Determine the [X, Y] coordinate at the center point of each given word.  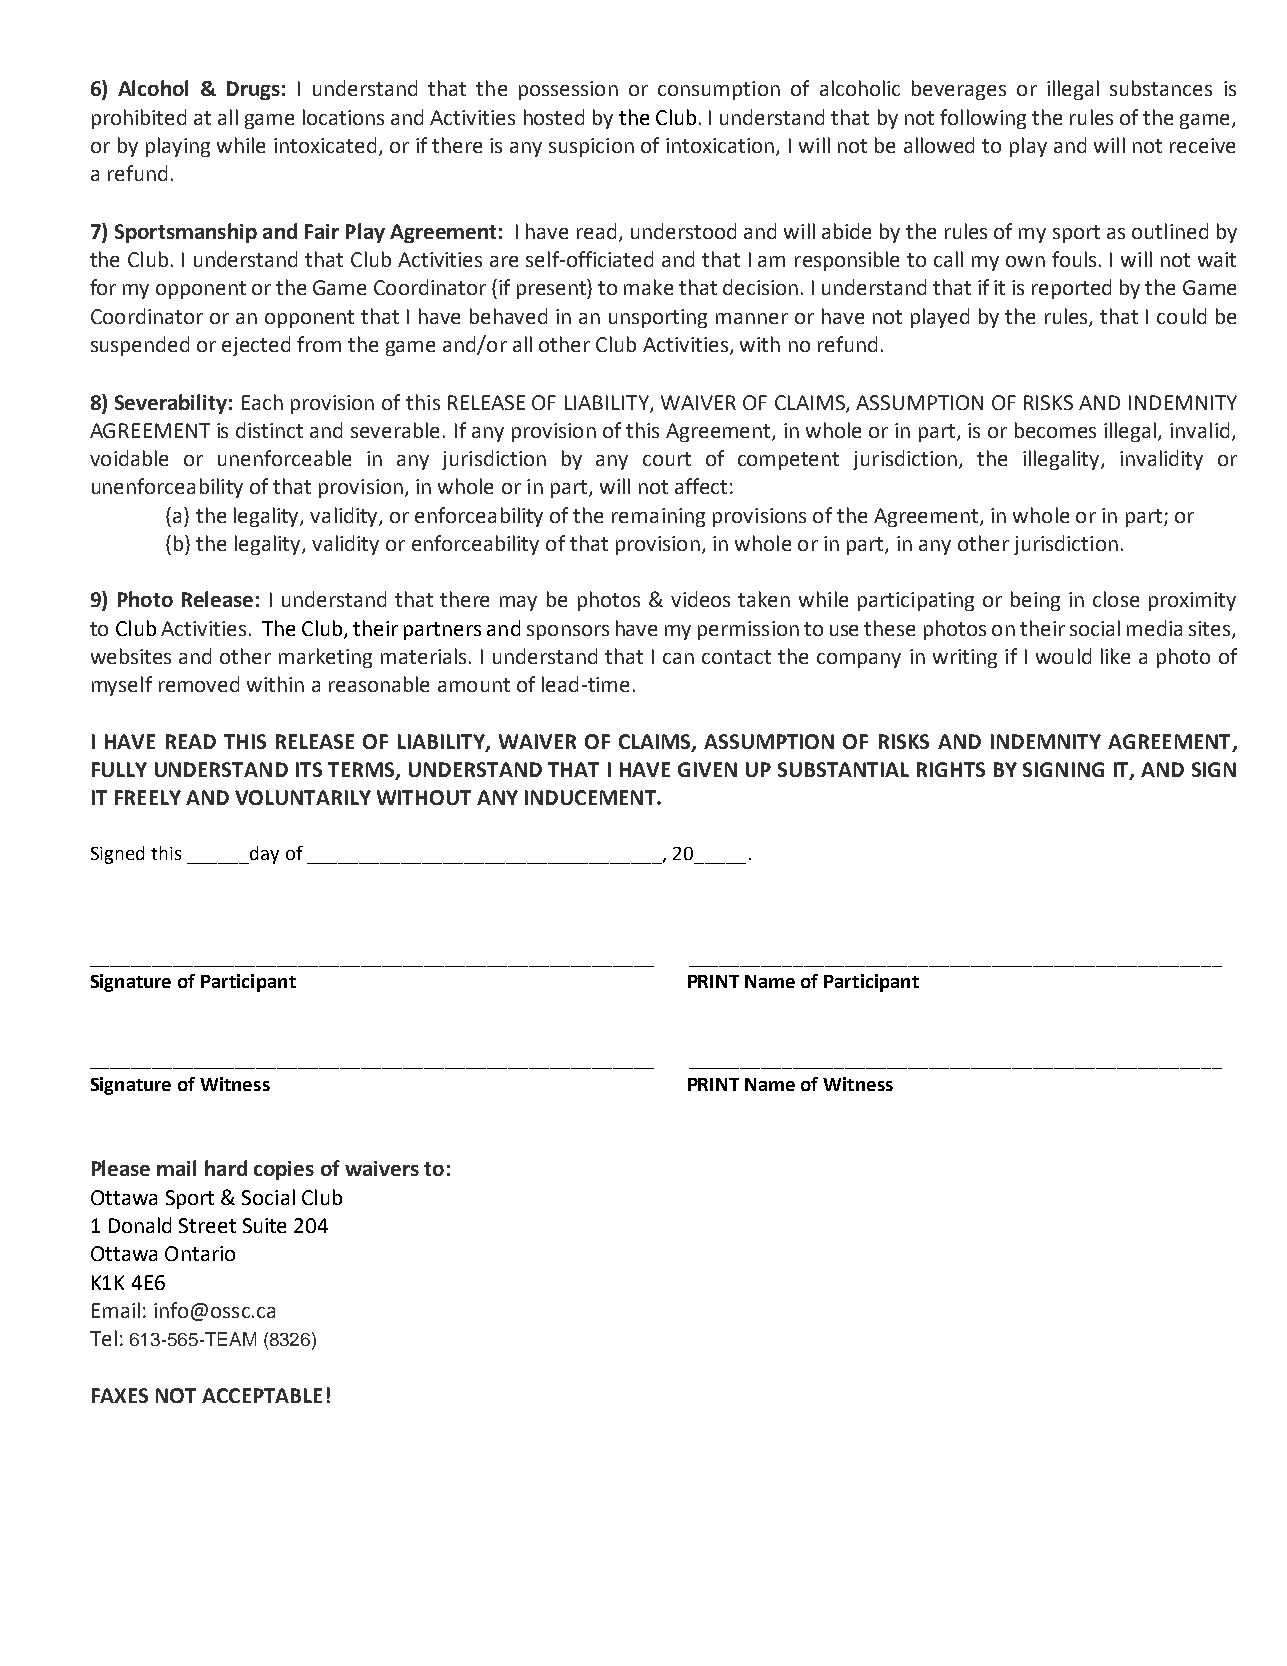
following [983, 119]
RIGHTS [951, 769]
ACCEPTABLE [262, 1395]
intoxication [721, 147]
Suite [264, 1225]
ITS [309, 769]
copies [284, 1170]
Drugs [253, 90]
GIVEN [707, 769]
